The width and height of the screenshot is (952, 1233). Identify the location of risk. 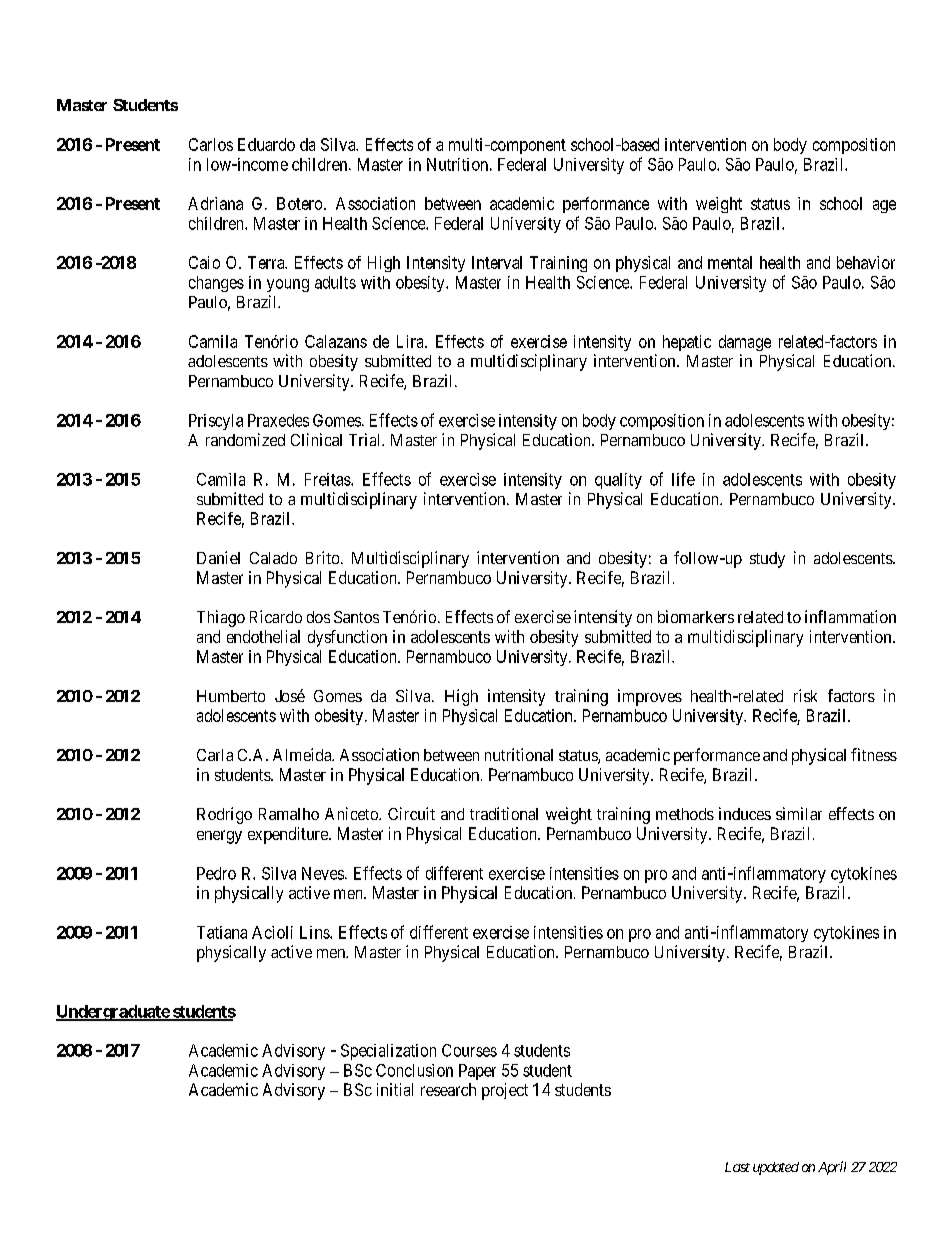
(805, 695).
